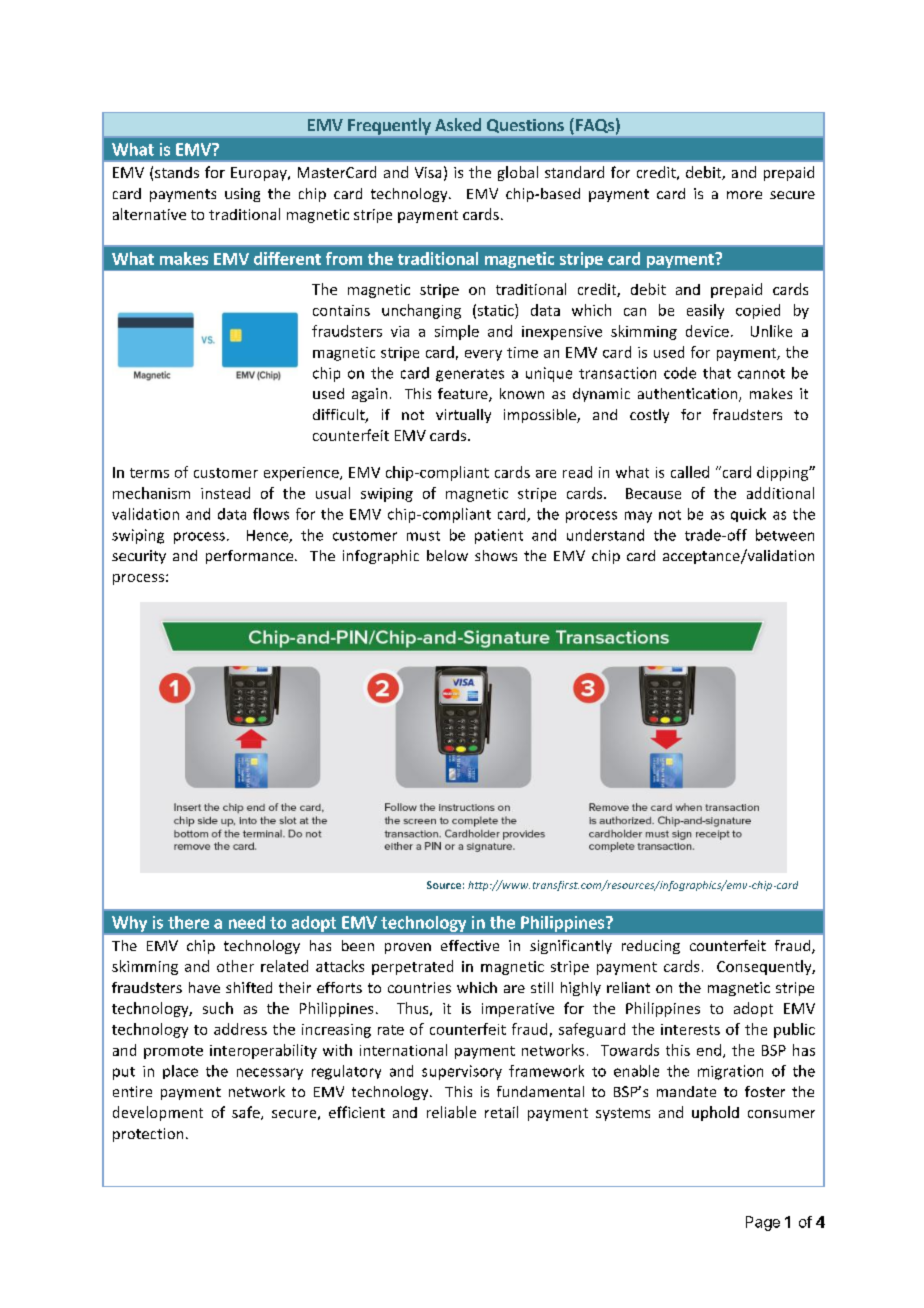 The width and height of the page is (924, 1308). What do you see at coordinates (470, 945) in the page?
I see `effective` at bounding box center [470, 945].
